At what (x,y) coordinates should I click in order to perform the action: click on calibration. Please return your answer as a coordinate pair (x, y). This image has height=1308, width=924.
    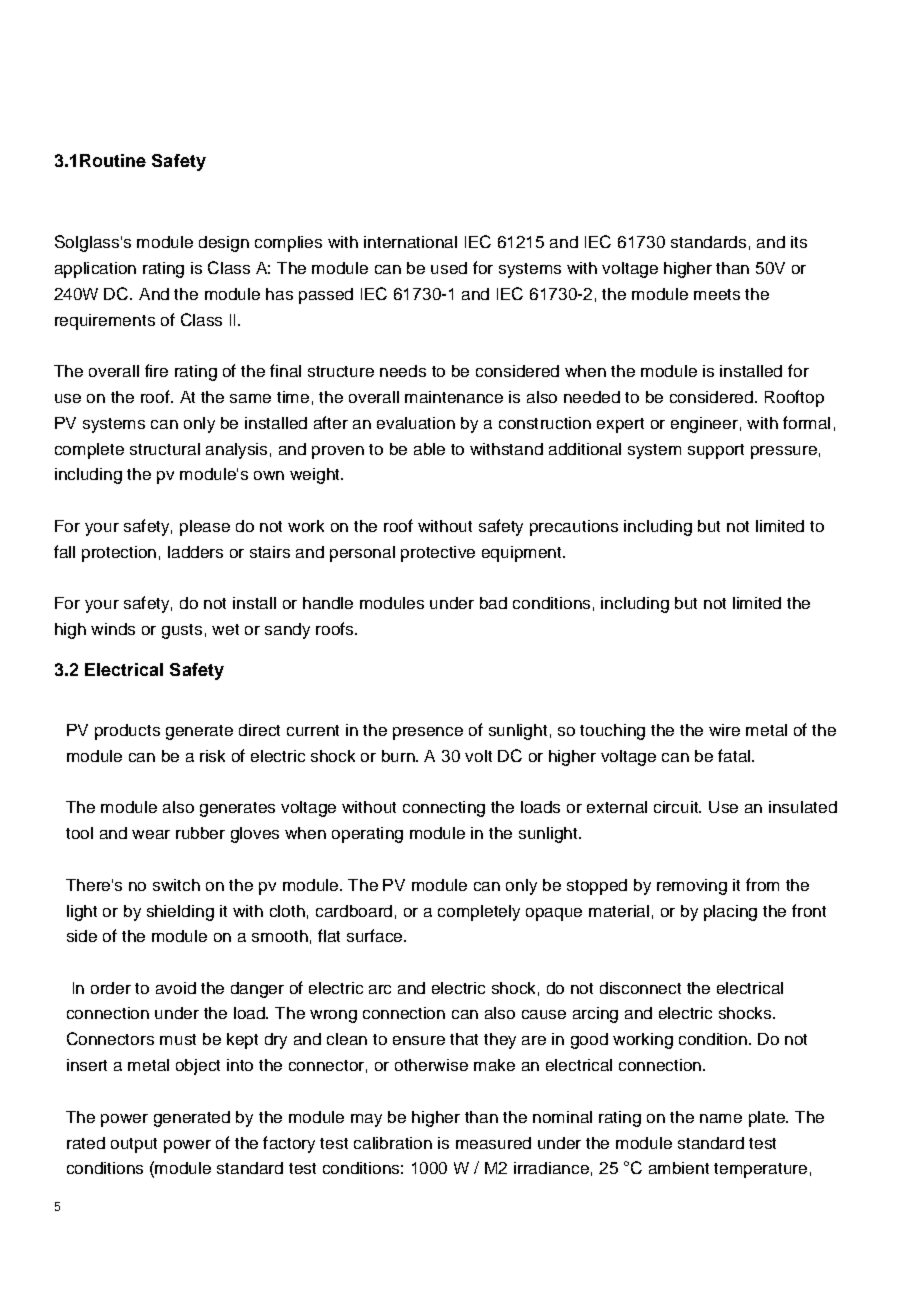
    Looking at the image, I should click on (393, 1143).
